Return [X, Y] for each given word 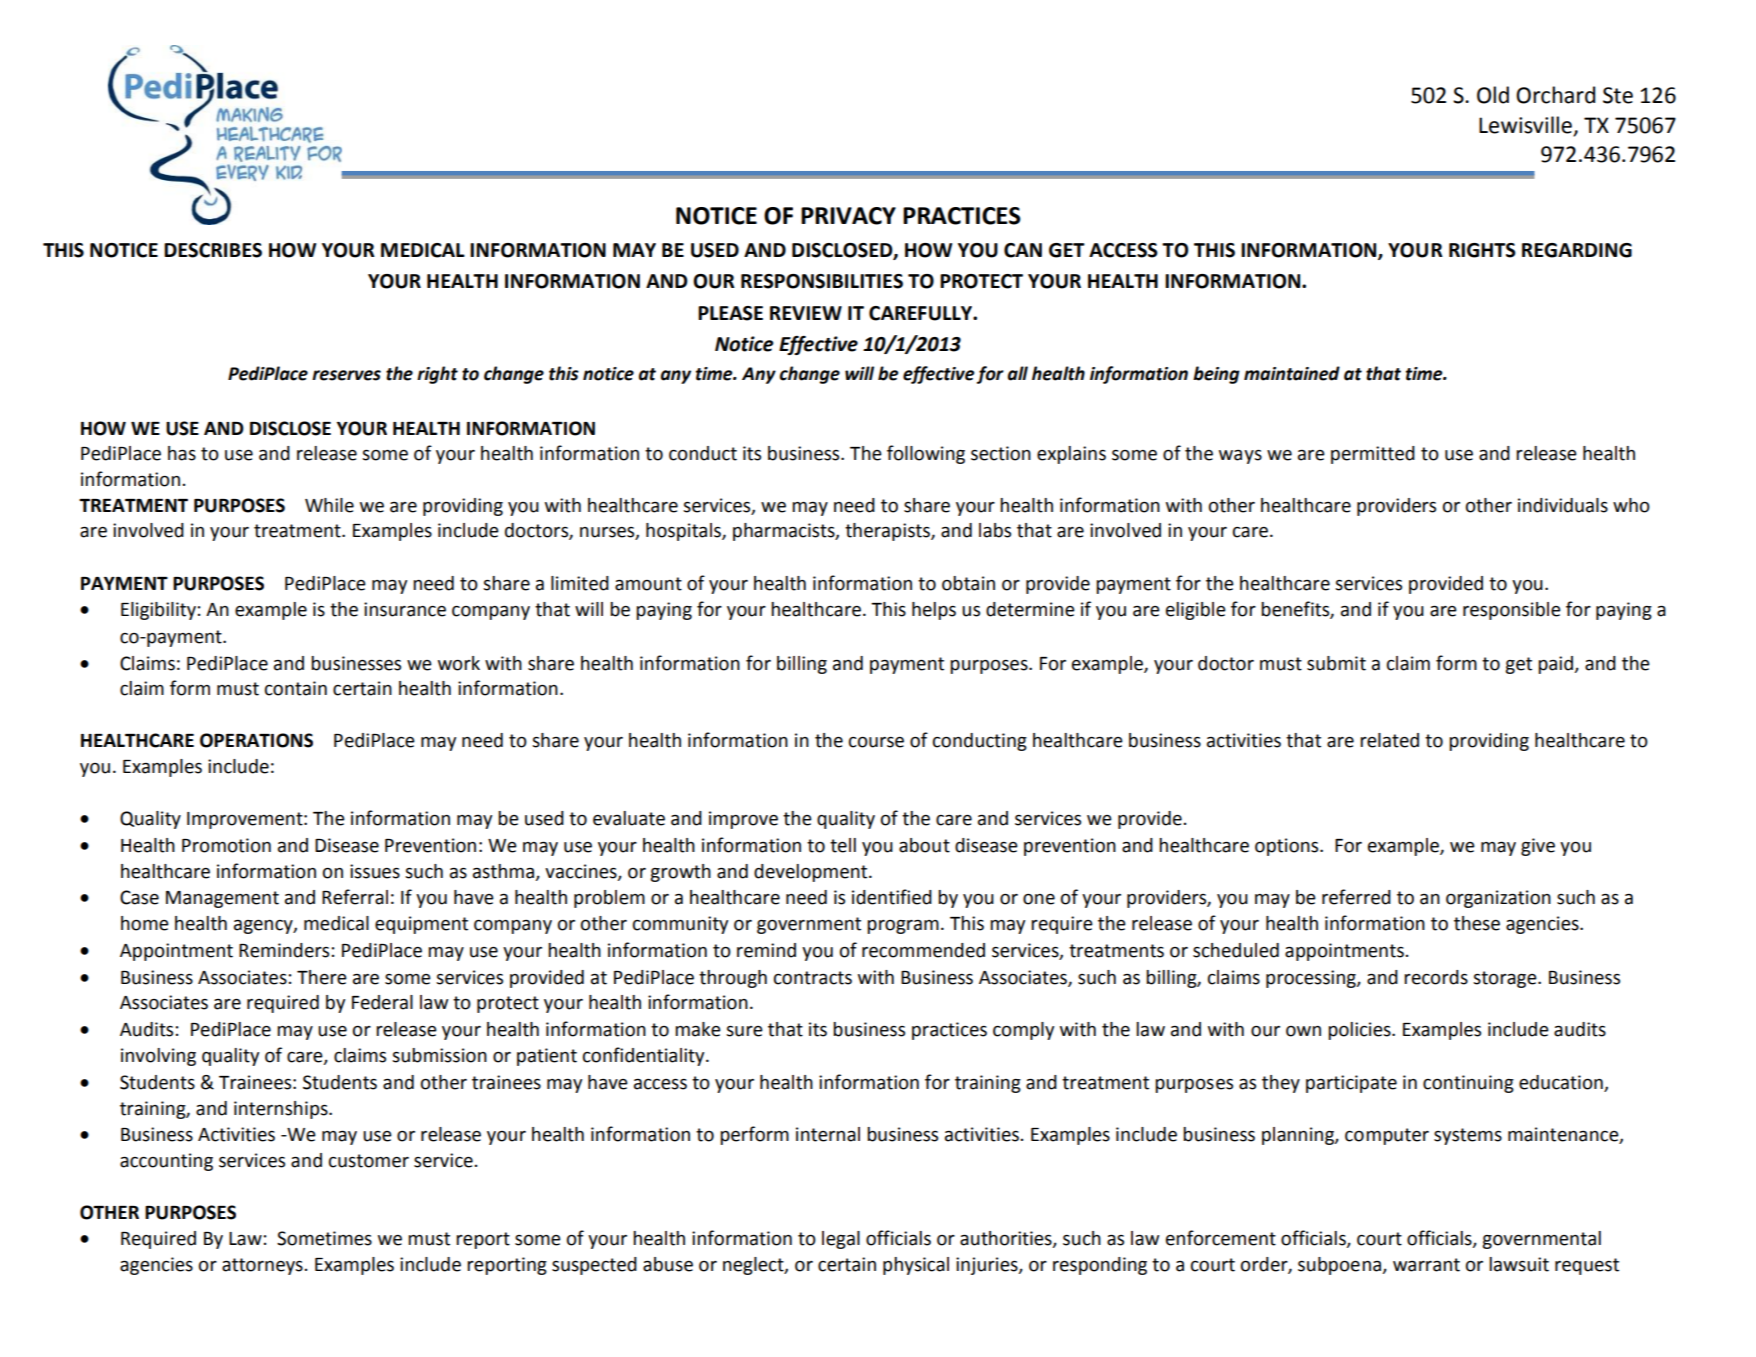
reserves [346, 375]
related [1389, 740]
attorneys [262, 1266]
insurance [405, 609]
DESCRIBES [213, 250]
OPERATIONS [256, 740]
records [1436, 977]
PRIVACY [848, 216]
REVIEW [806, 313]
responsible [1512, 611]
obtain [968, 583]
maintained [1292, 373]
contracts [813, 978]
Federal [382, 1002]
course [876, 742]
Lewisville [1525, 125]
